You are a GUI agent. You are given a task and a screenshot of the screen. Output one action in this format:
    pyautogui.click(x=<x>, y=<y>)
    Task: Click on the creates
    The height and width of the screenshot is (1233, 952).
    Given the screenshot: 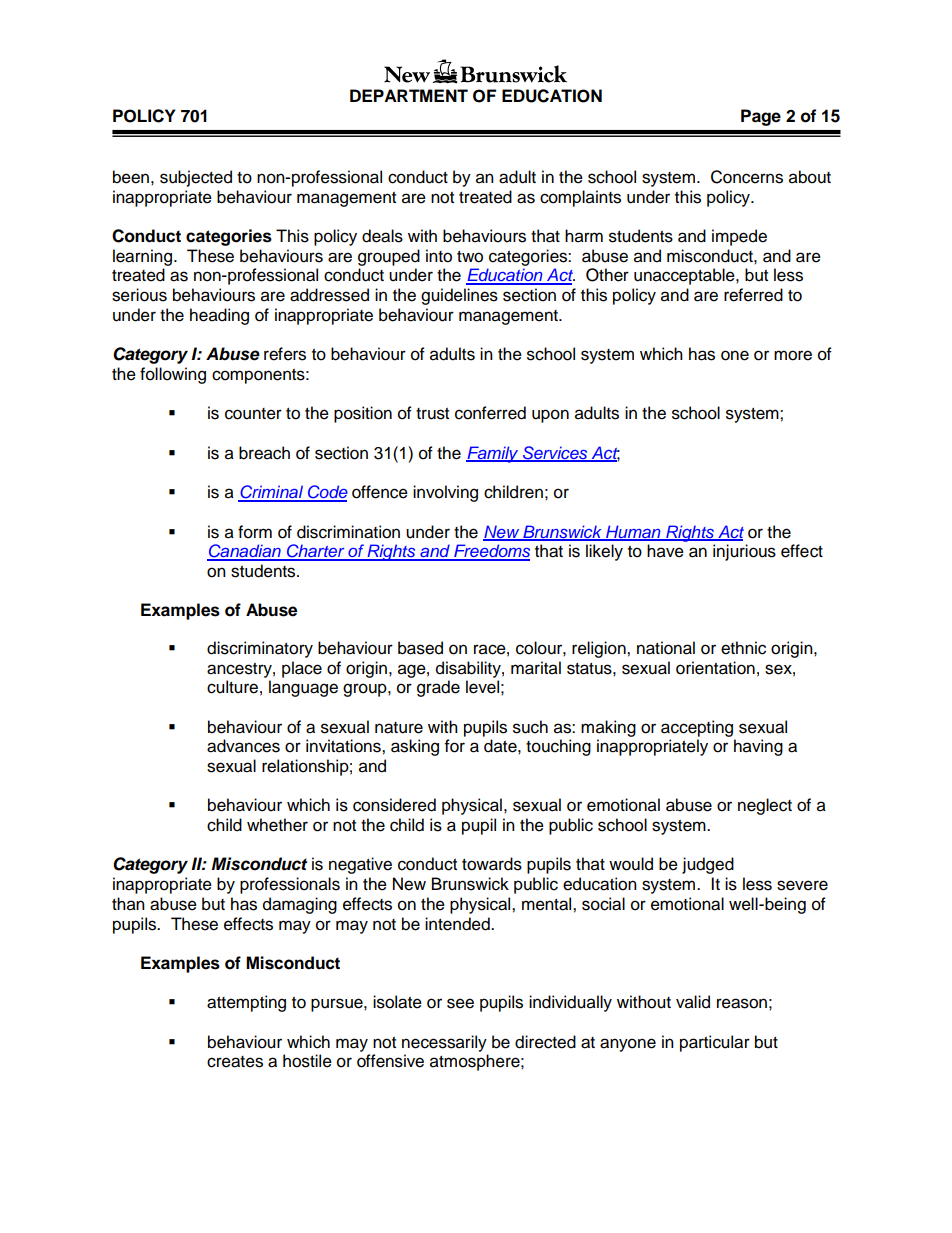 What is the action you would take?
    pyautogui.click(x=235, y=1062)
